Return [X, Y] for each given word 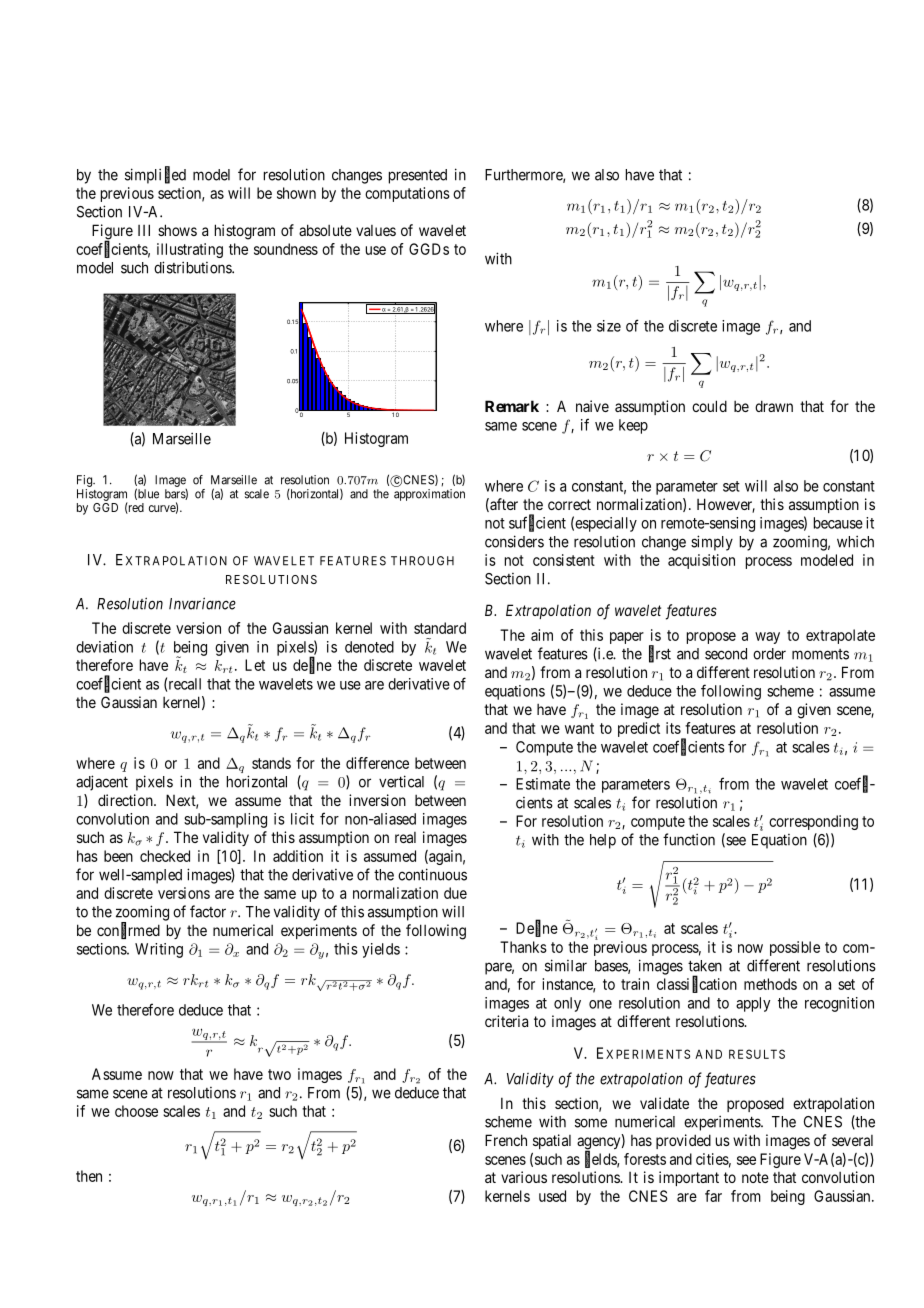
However [726, 505]
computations [407, 194]
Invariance [202, 603]
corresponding [813, 822]
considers [514, 541]
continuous [432, 874]
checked [165, 856]
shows [177, 230]
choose [136, 1111]
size [609, 326]
